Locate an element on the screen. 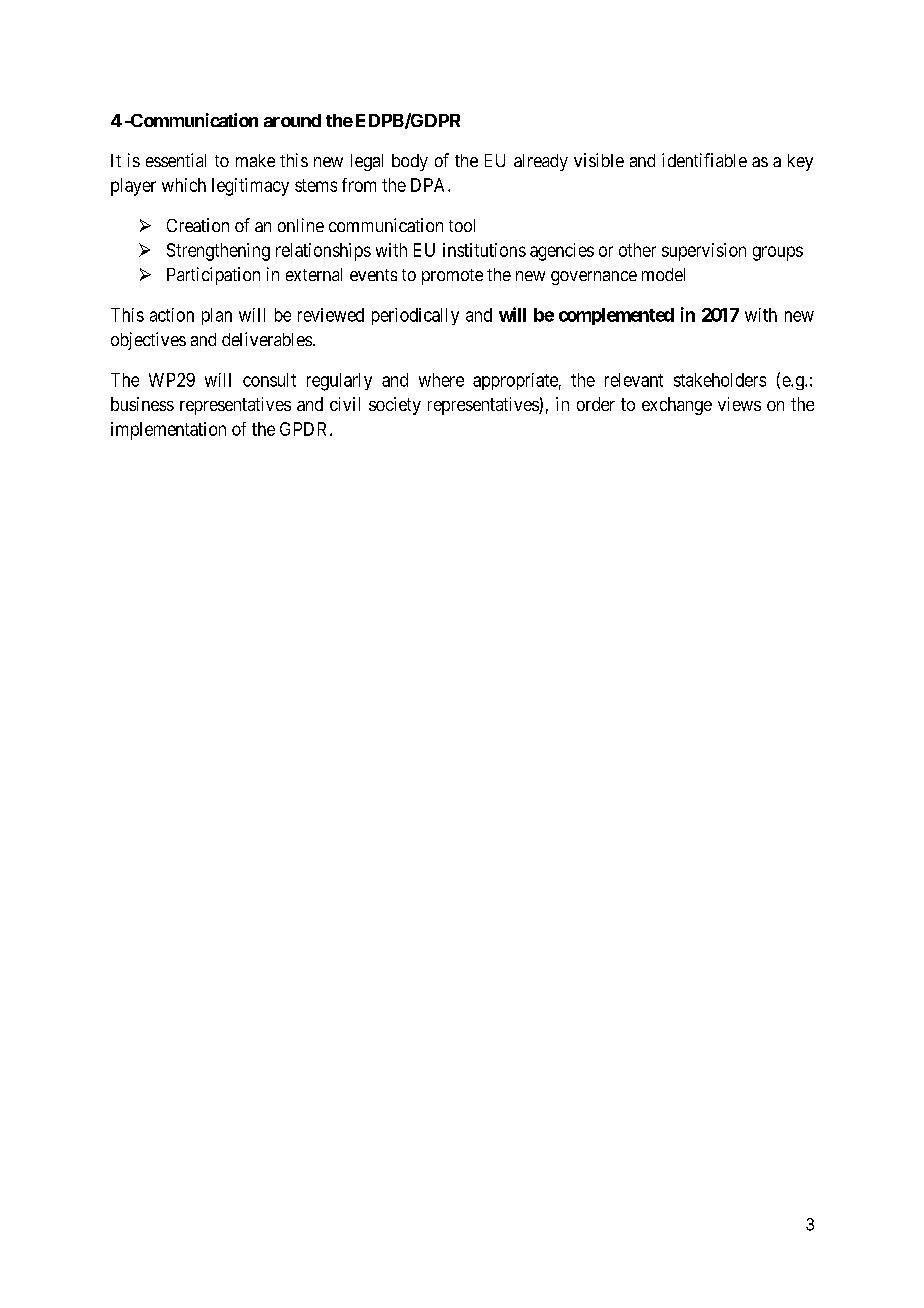  model is located at coordinates (663, 274).
